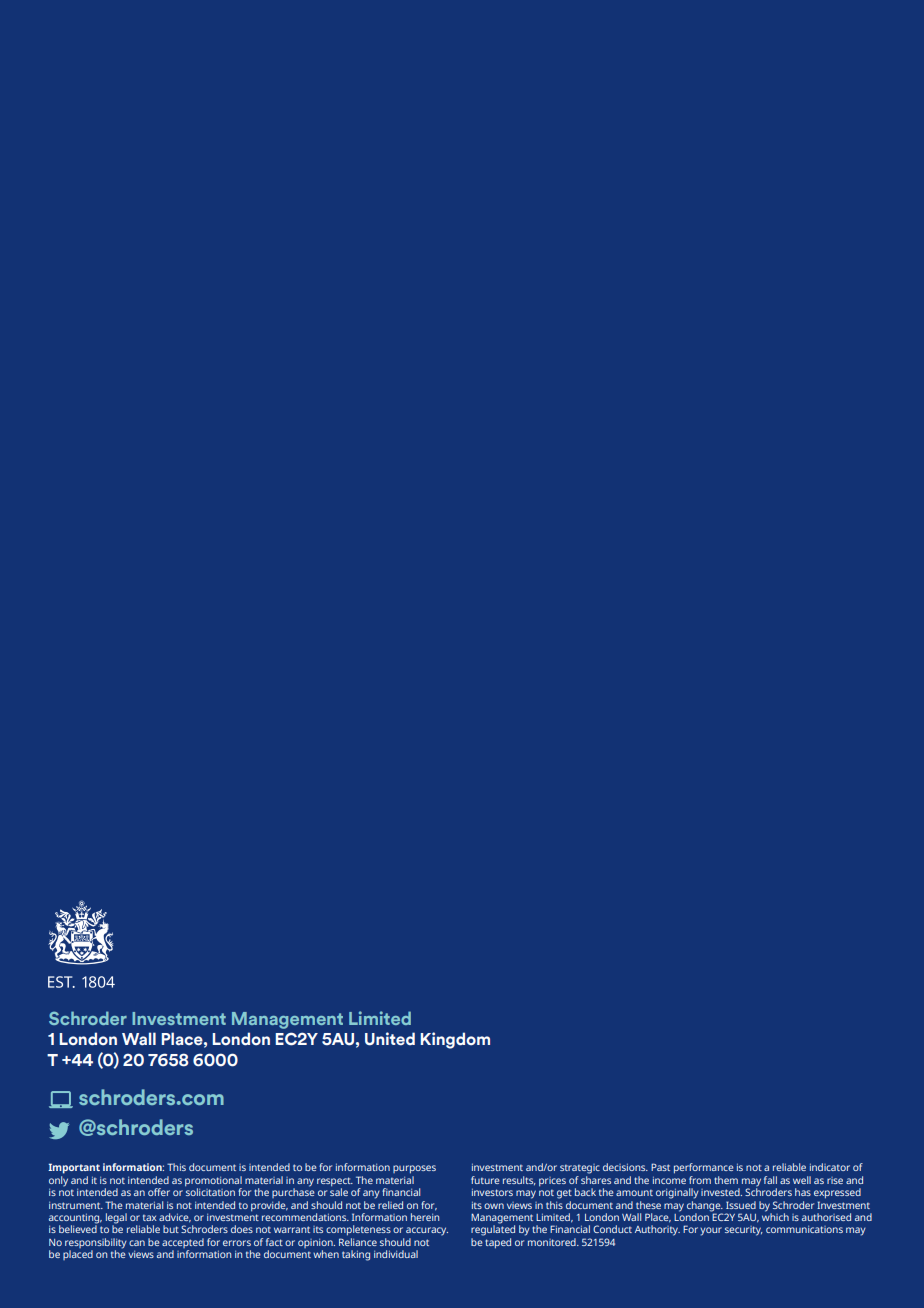 The image size is (924, 1308). Describe the element at coordinates (744, 1231) in the page. I see `security` at that location.
